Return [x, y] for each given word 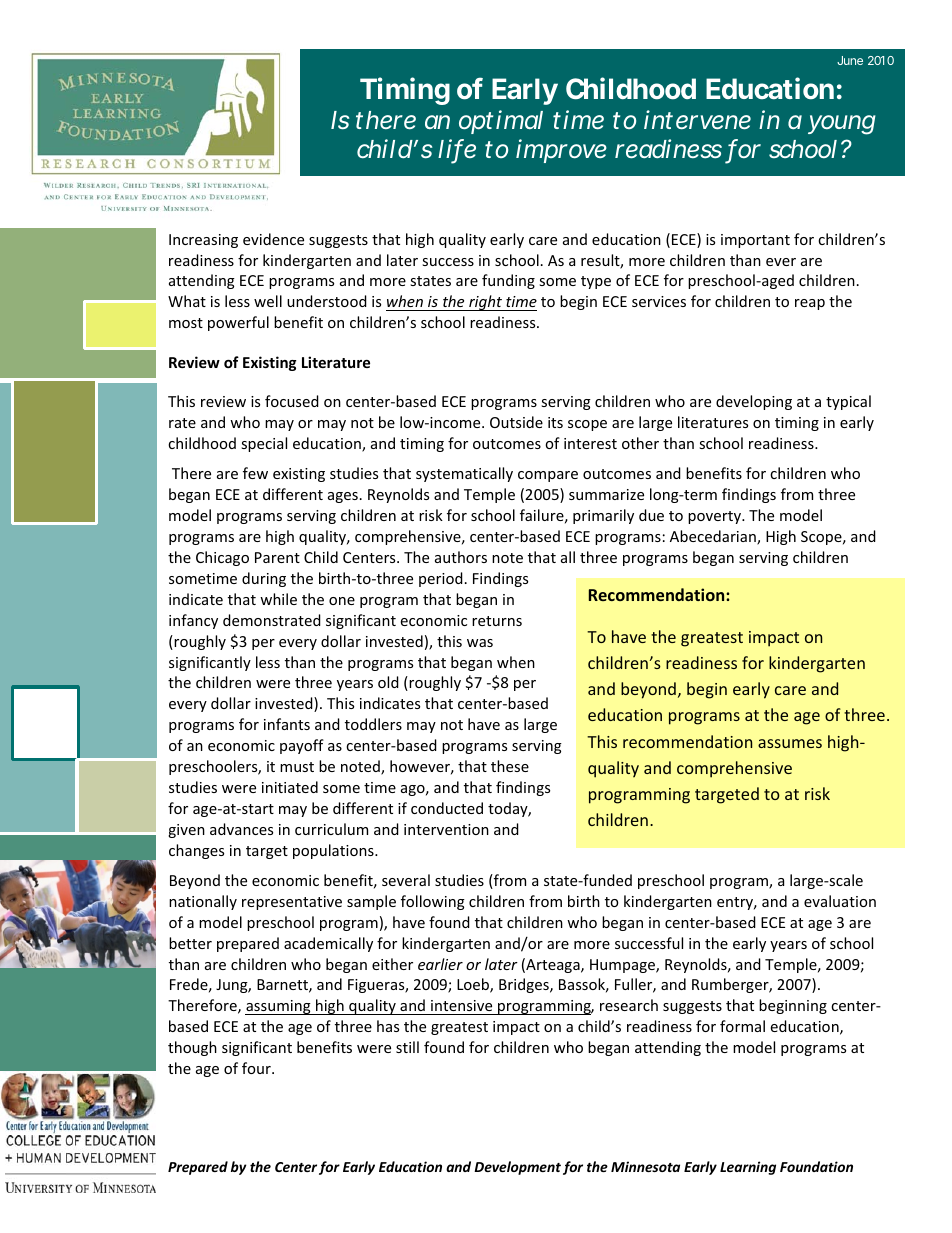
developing [754, 402]
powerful [238, 323]
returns [497, 621]
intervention [446, 829]
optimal [501, 122]
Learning [748, 1168]
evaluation [840, 901]
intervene [697, 119]
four [257, 1068]
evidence [273, 239]
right [485, 303]
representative [292, 903]
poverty [715, 517]
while [278, 599]
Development [517, 1168]
